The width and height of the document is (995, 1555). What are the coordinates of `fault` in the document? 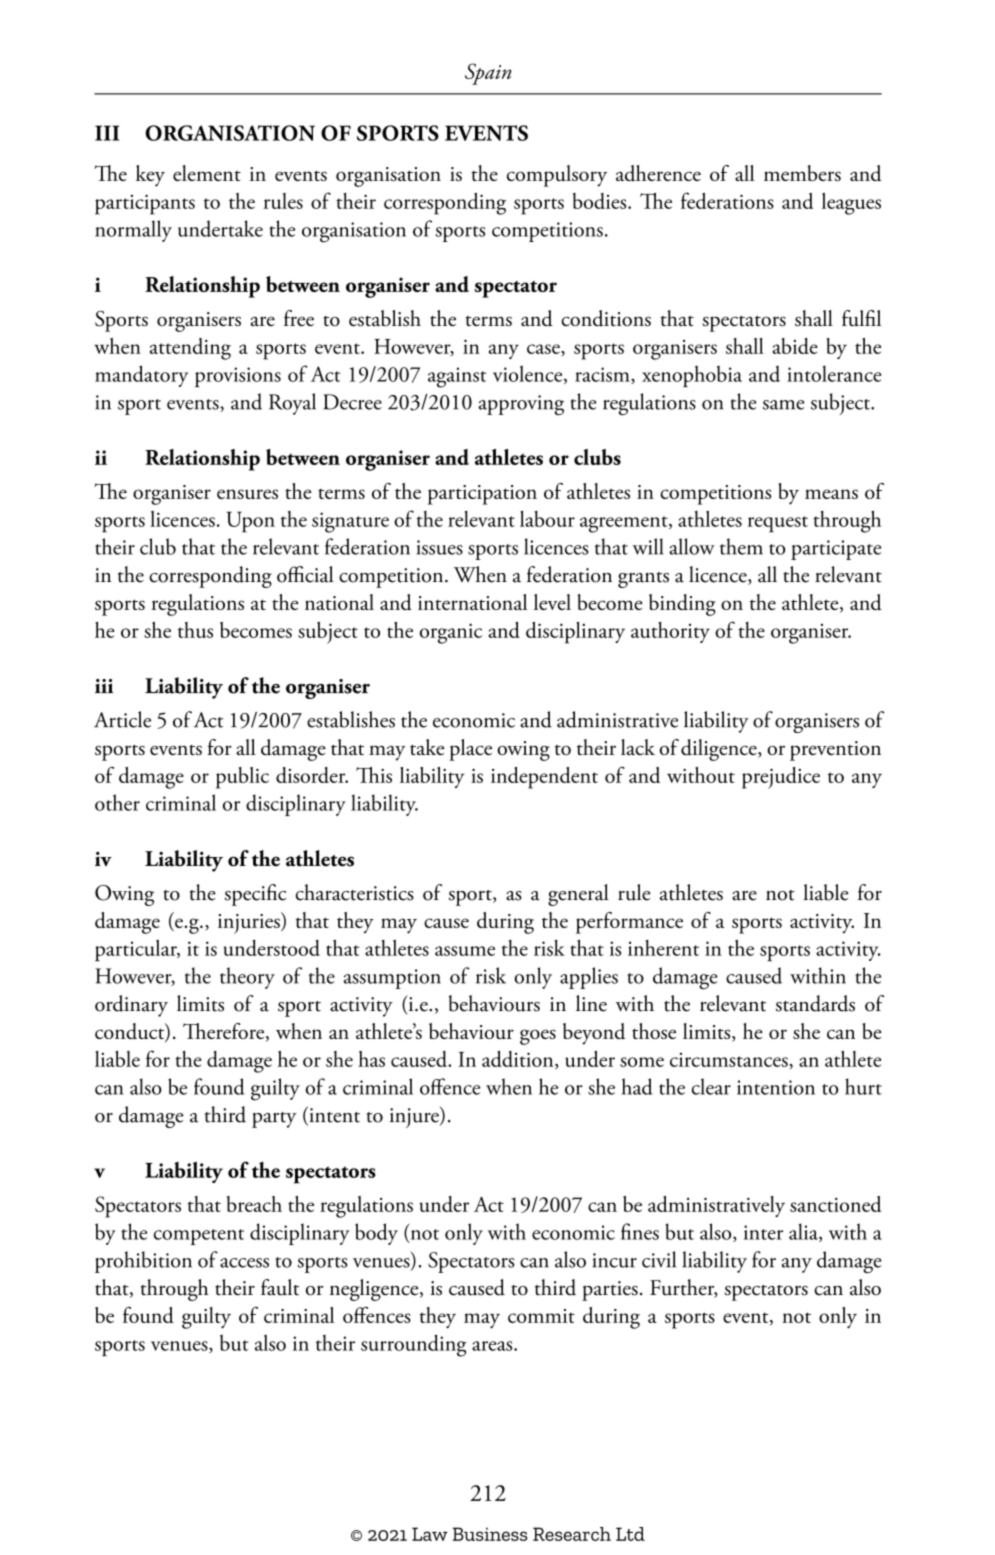 It's located at (280, 1287).
